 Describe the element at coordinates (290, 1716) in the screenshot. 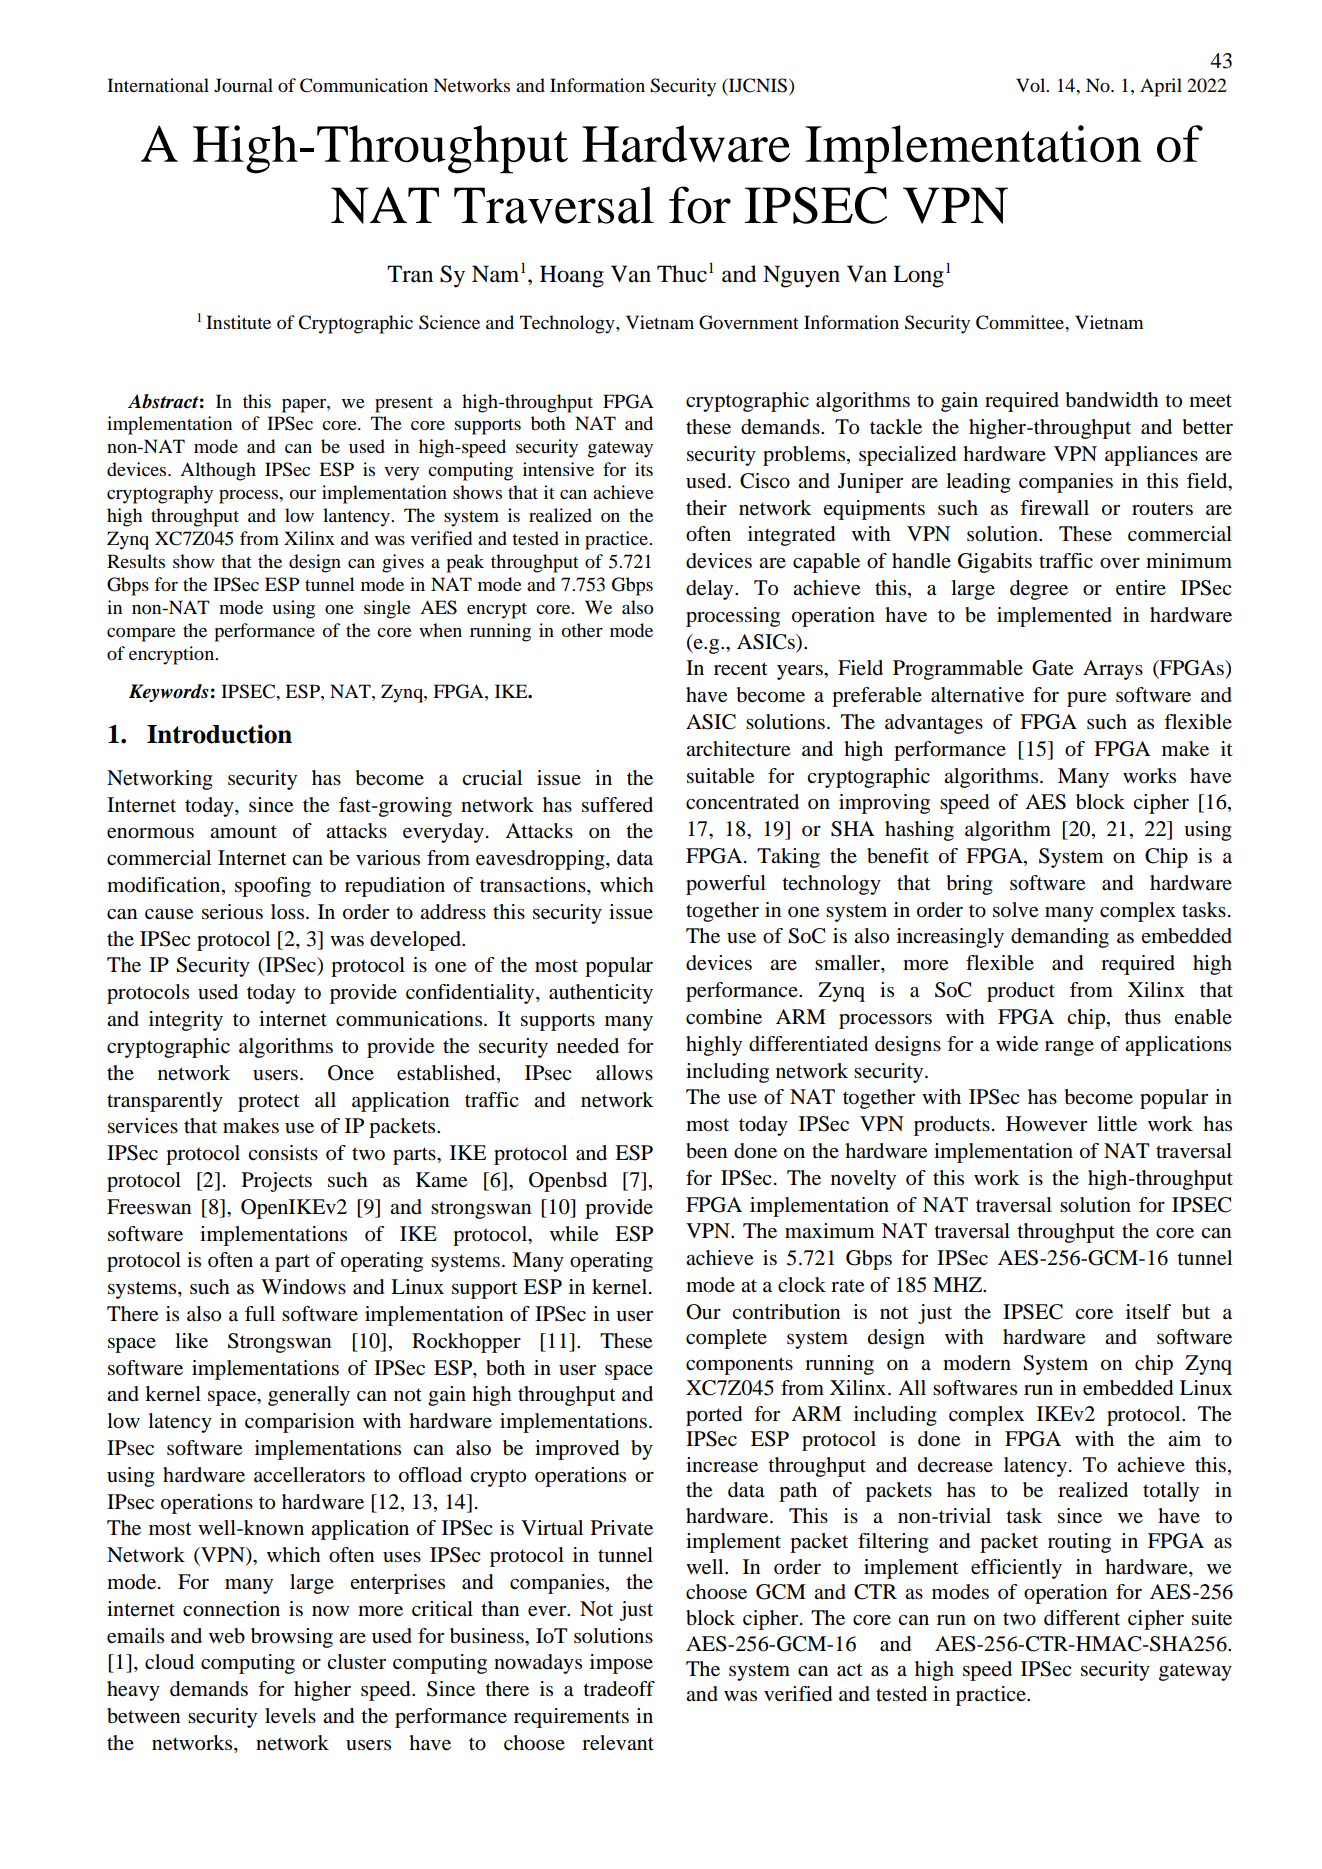

I see `levels` at that location.
